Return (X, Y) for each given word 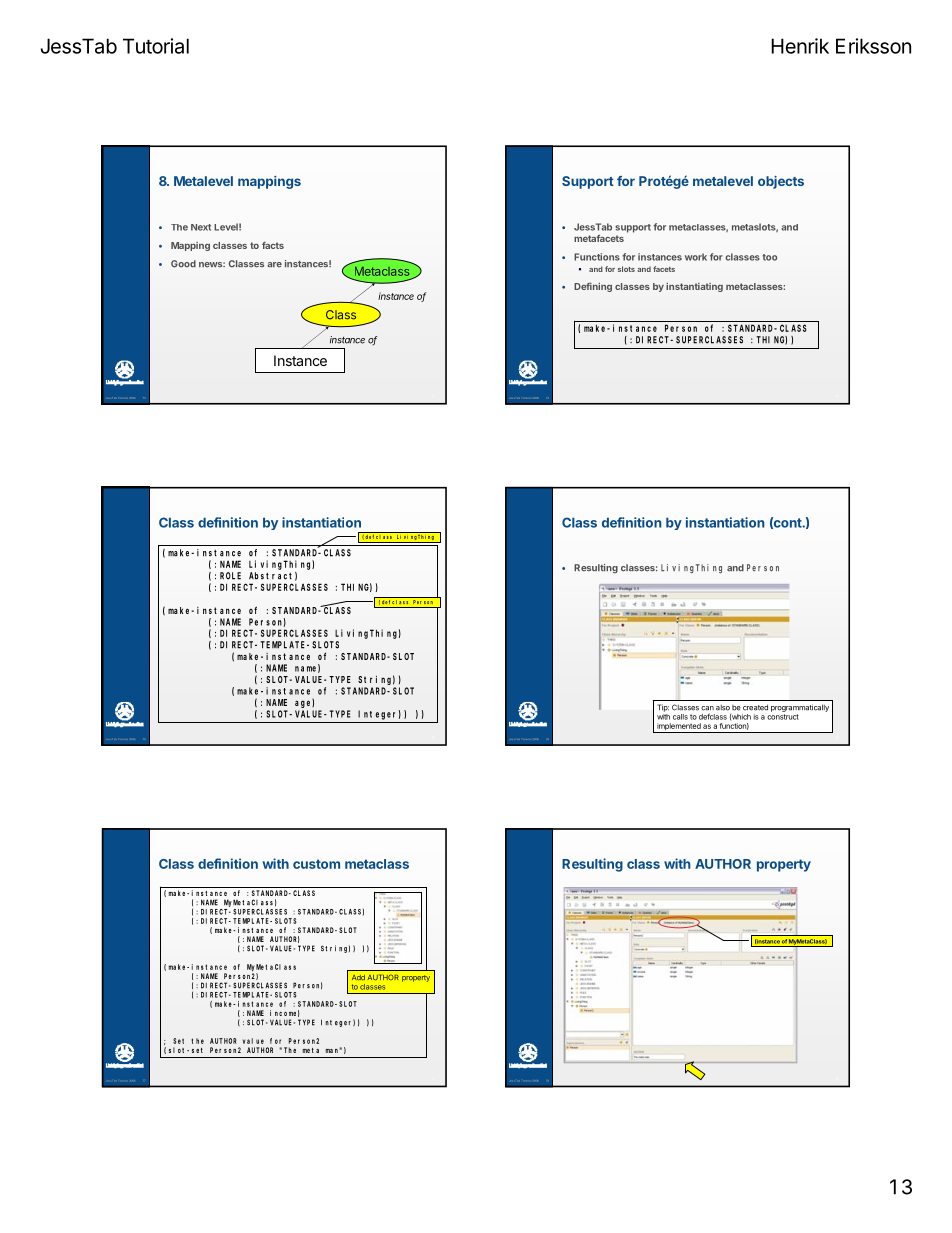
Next (201, 227)
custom (316, 864)
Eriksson (873, 46)
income (284, 1013)
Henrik (800, 46)
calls (680, 717)
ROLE (230, 576)
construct (783, 717)
